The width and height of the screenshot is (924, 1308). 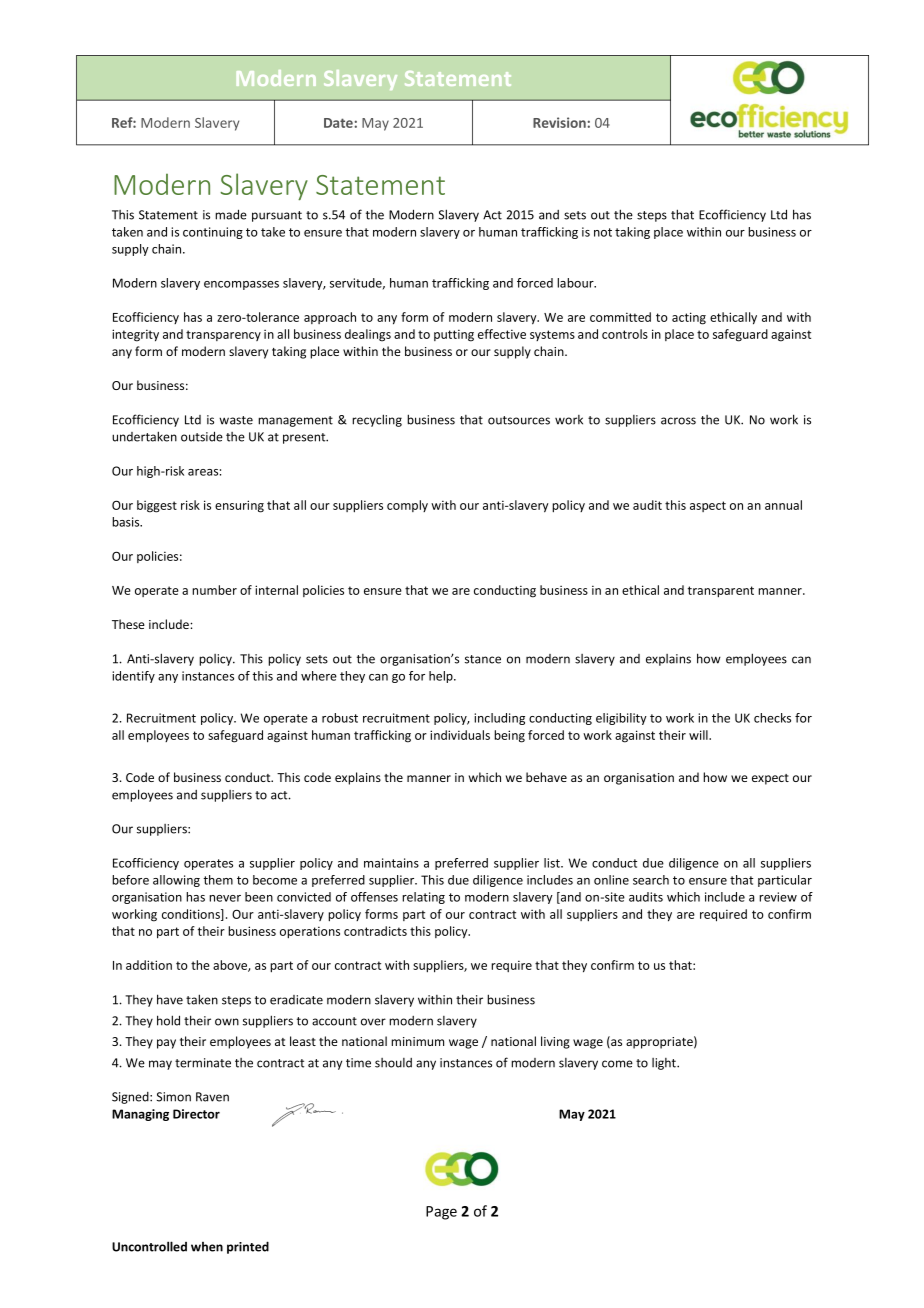 I want to click on outside, so click(x=202, y=436).
